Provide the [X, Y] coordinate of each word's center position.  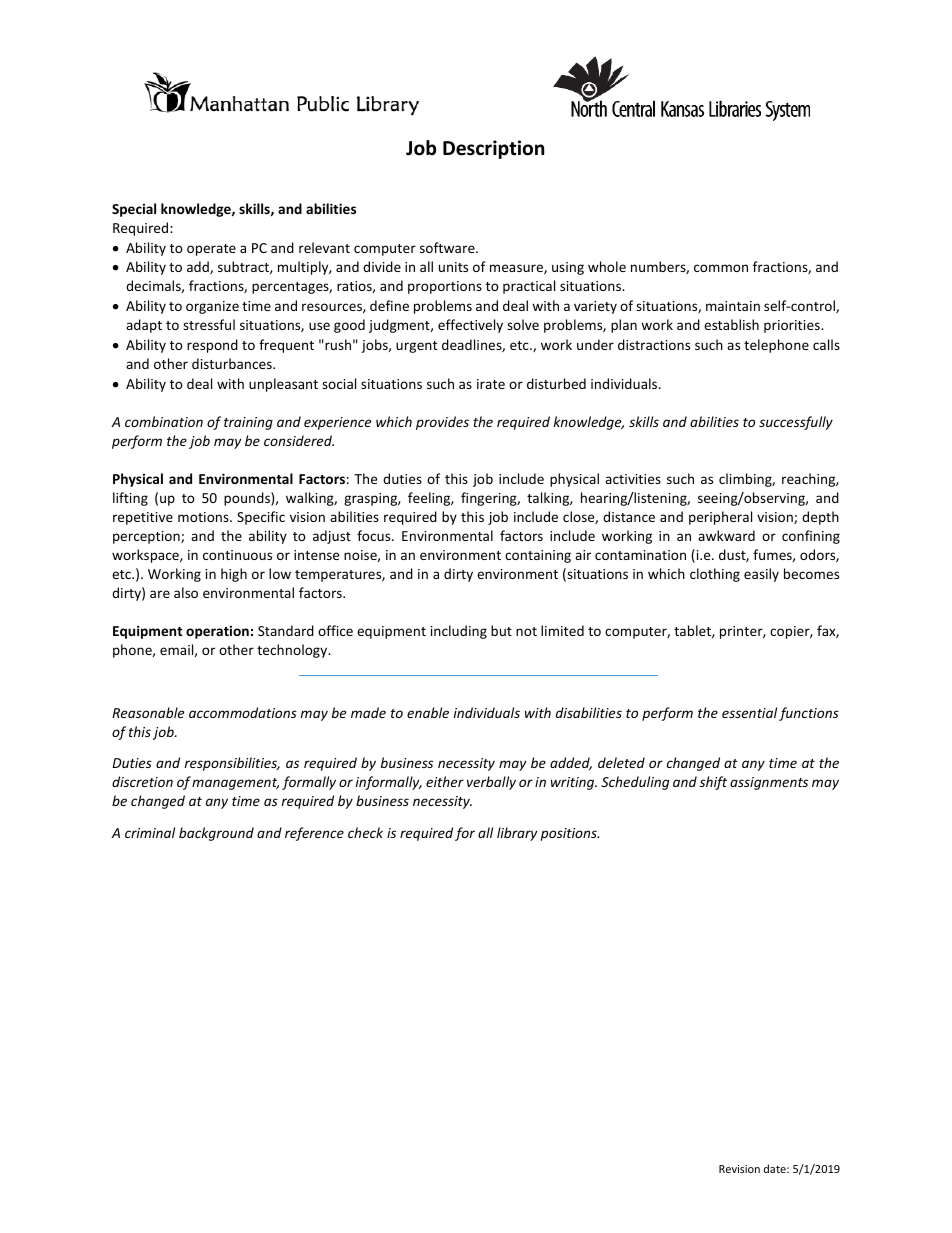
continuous [237, 555]
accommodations [243, 712]
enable [428, 712]
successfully [796, 423]
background [216, 834]
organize [212, 307]
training [248, 423]
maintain [733, 306]
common [721, 268]
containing [538, 556]
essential [749, 712]
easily [761, 575]
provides [442, 423]
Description [493, 149]
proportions [445, 287]
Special [134, 210]
